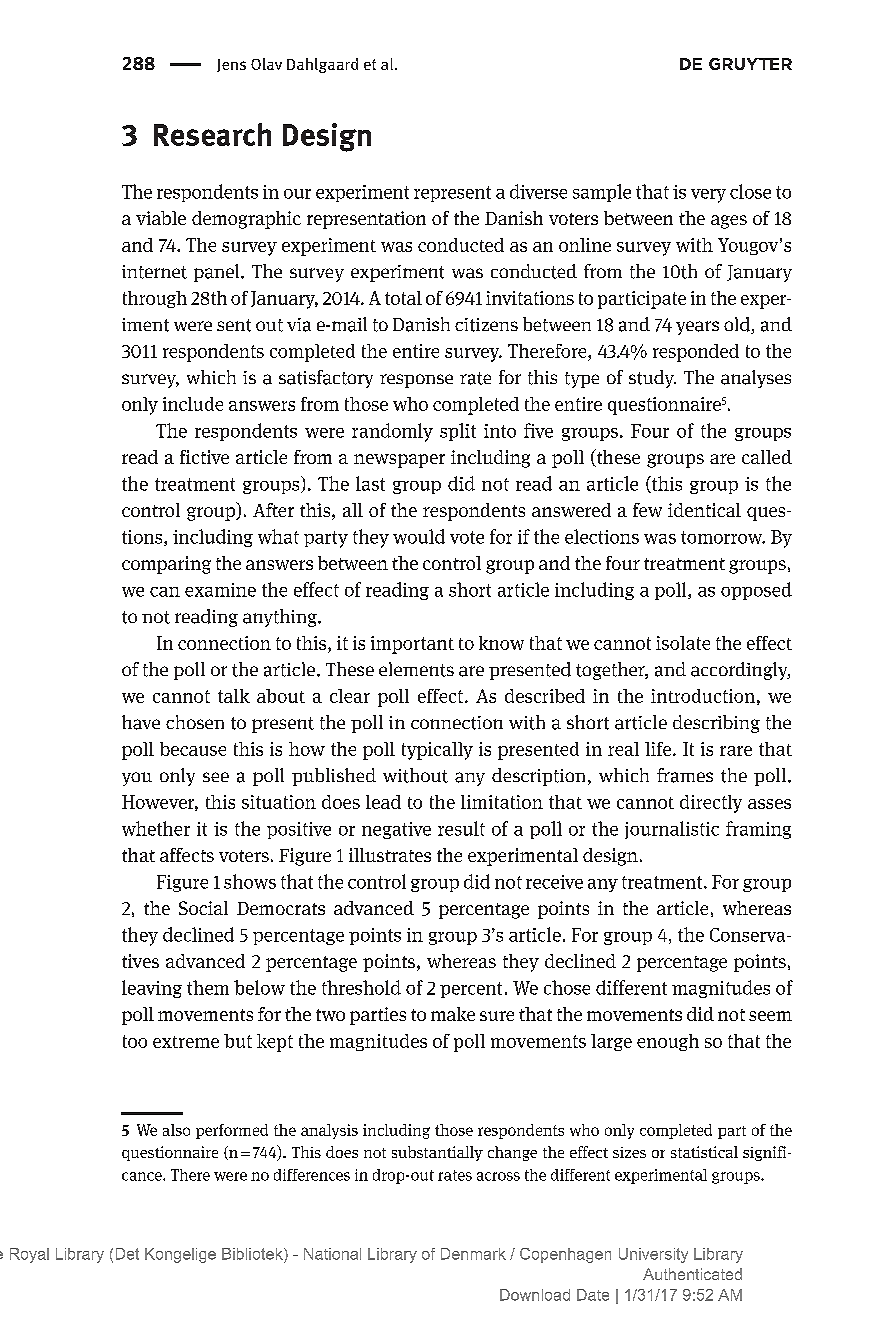 Image resolution: width=896 pixels, height=1331 pixels. Describe the element at coordinates (266, 64) in the screenshot. I see `Olav` at that location.
